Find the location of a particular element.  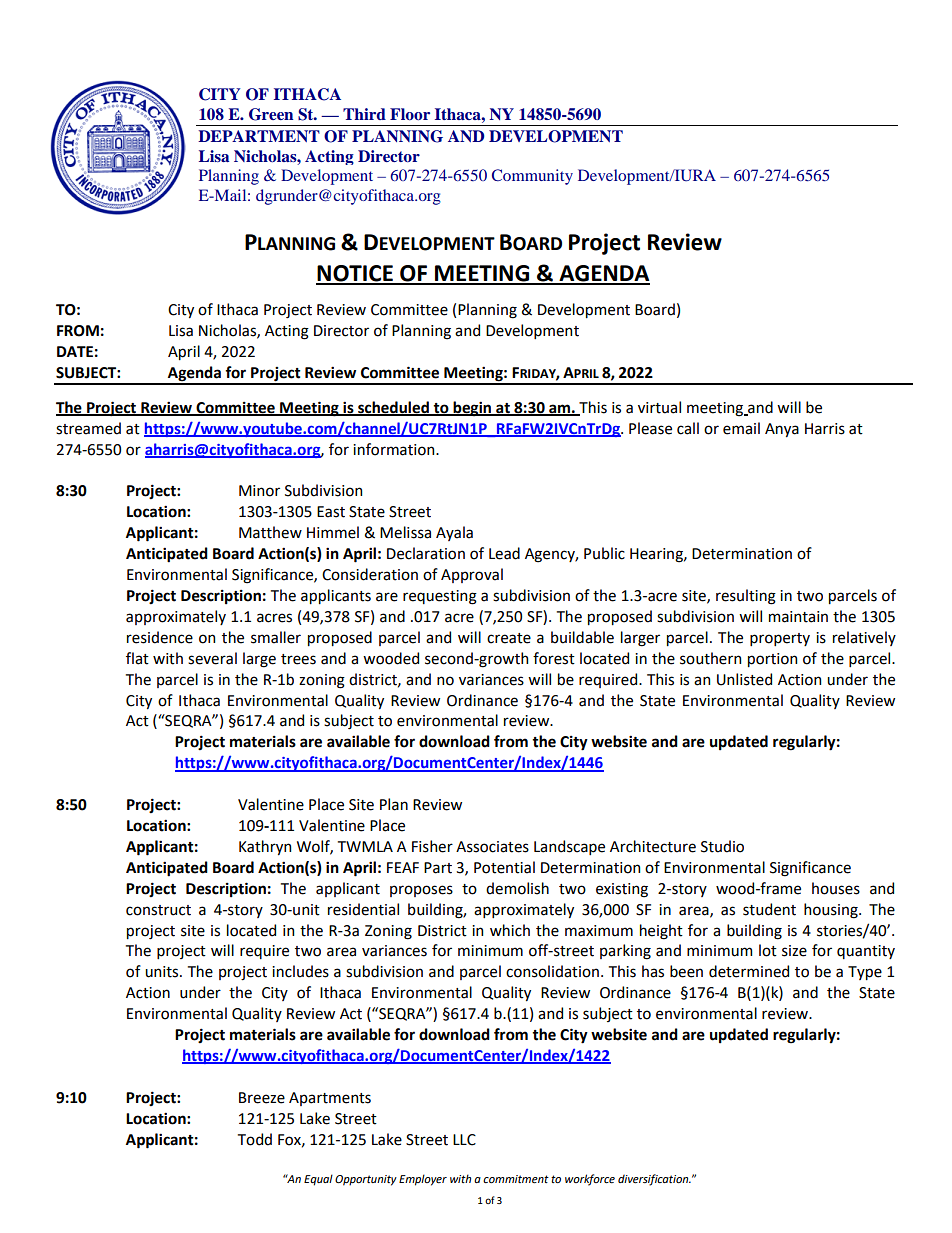

Floor is located at coordinates (410, 114).
